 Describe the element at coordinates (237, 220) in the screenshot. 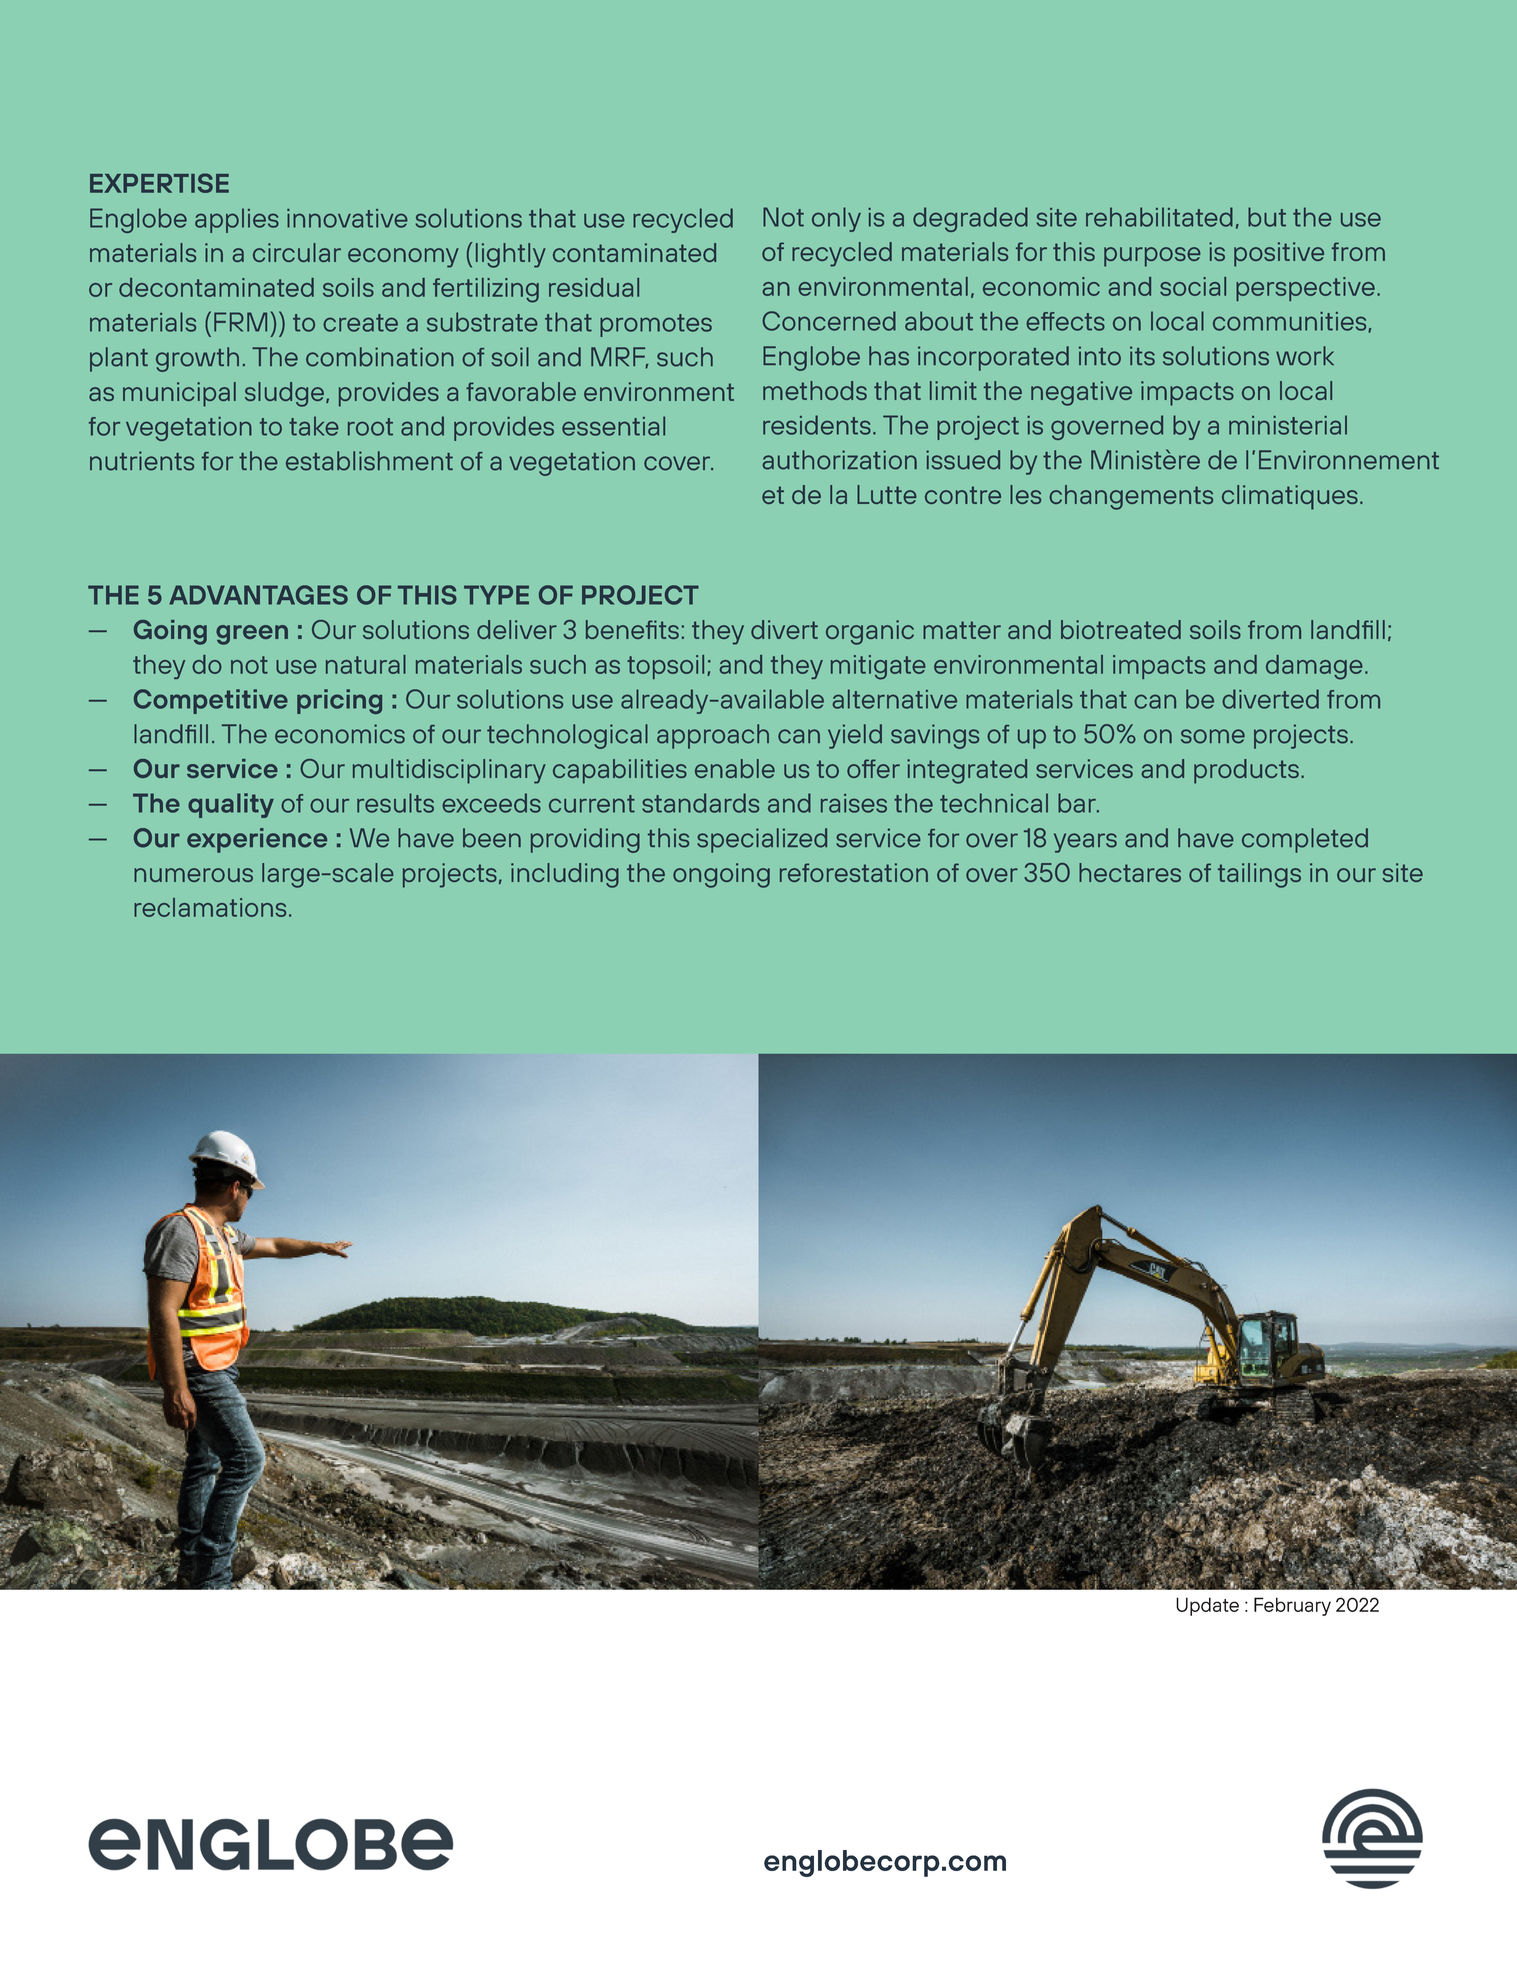

I see `applies` at that location.
